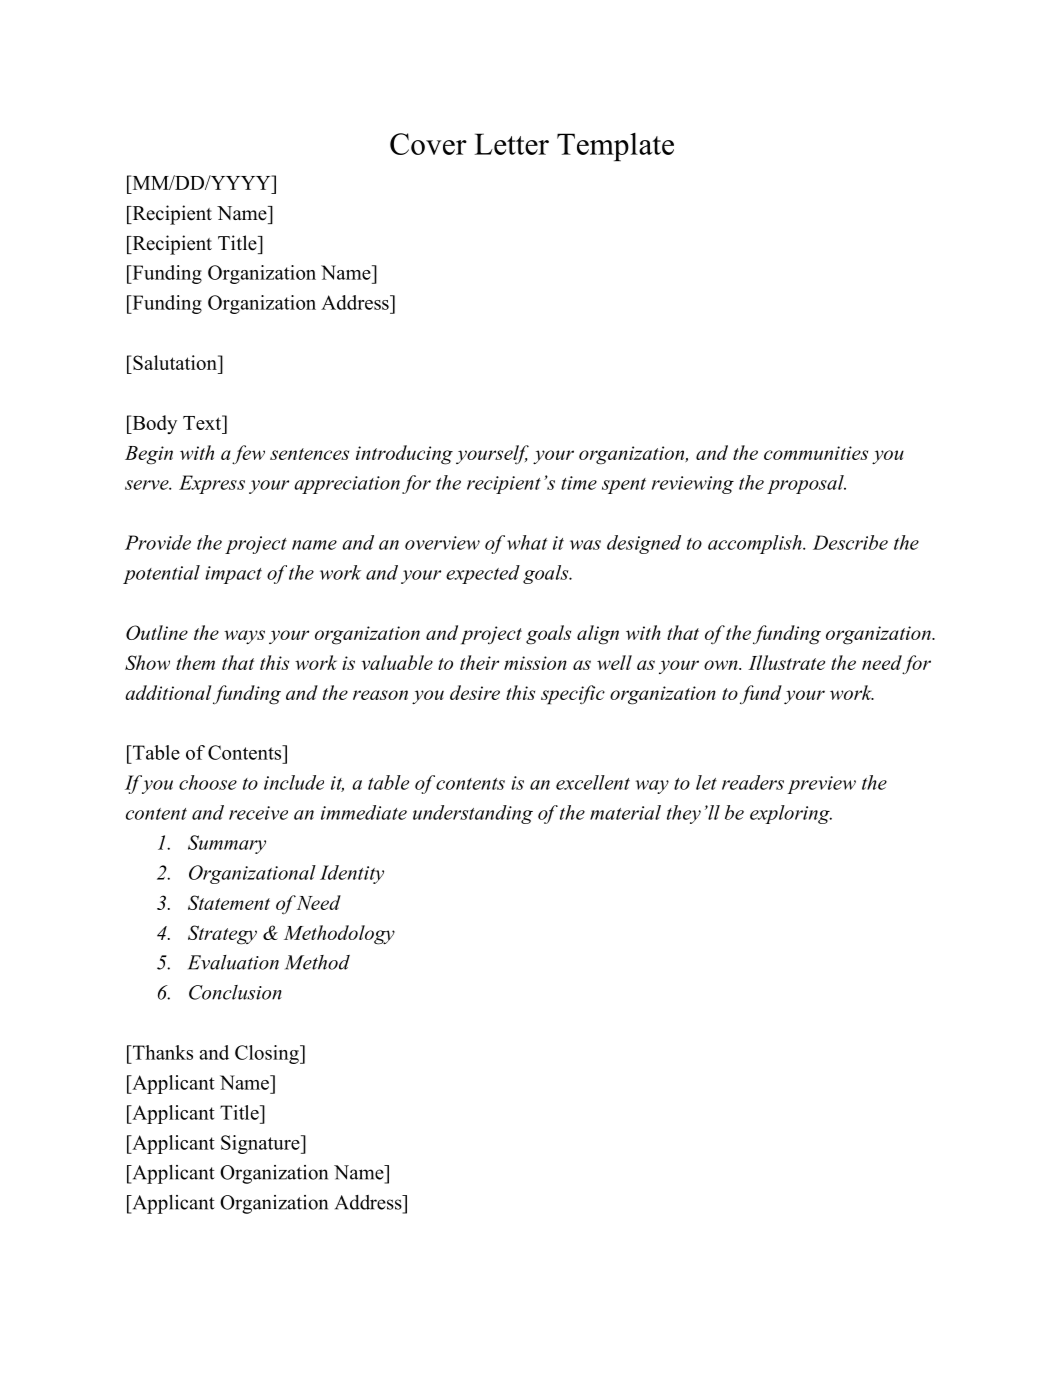 Image resolution: width=1064 pixels, height=1377 pixels. I want to click on Text, so click(203, 422).
